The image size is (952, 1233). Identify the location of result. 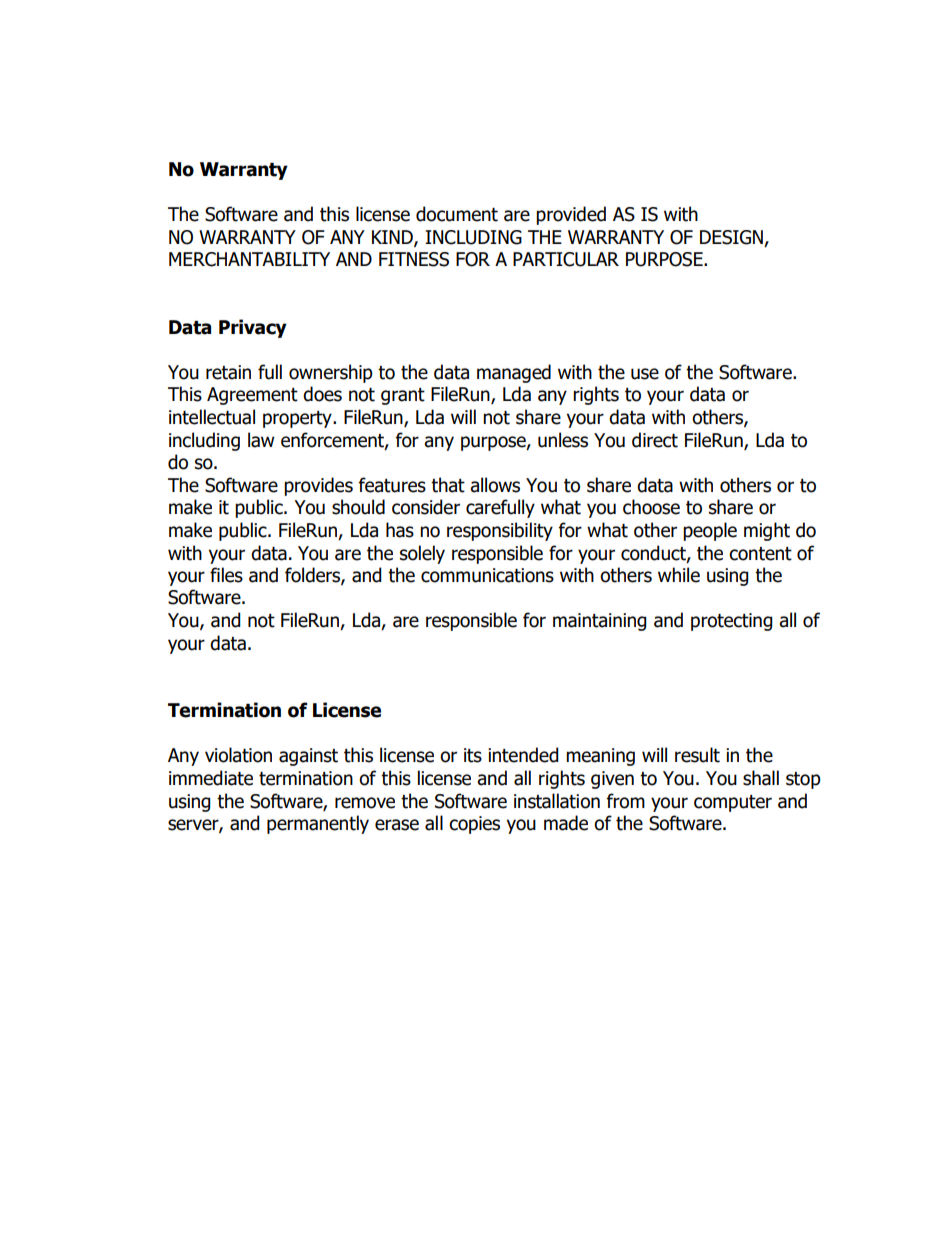
(697, 755).
